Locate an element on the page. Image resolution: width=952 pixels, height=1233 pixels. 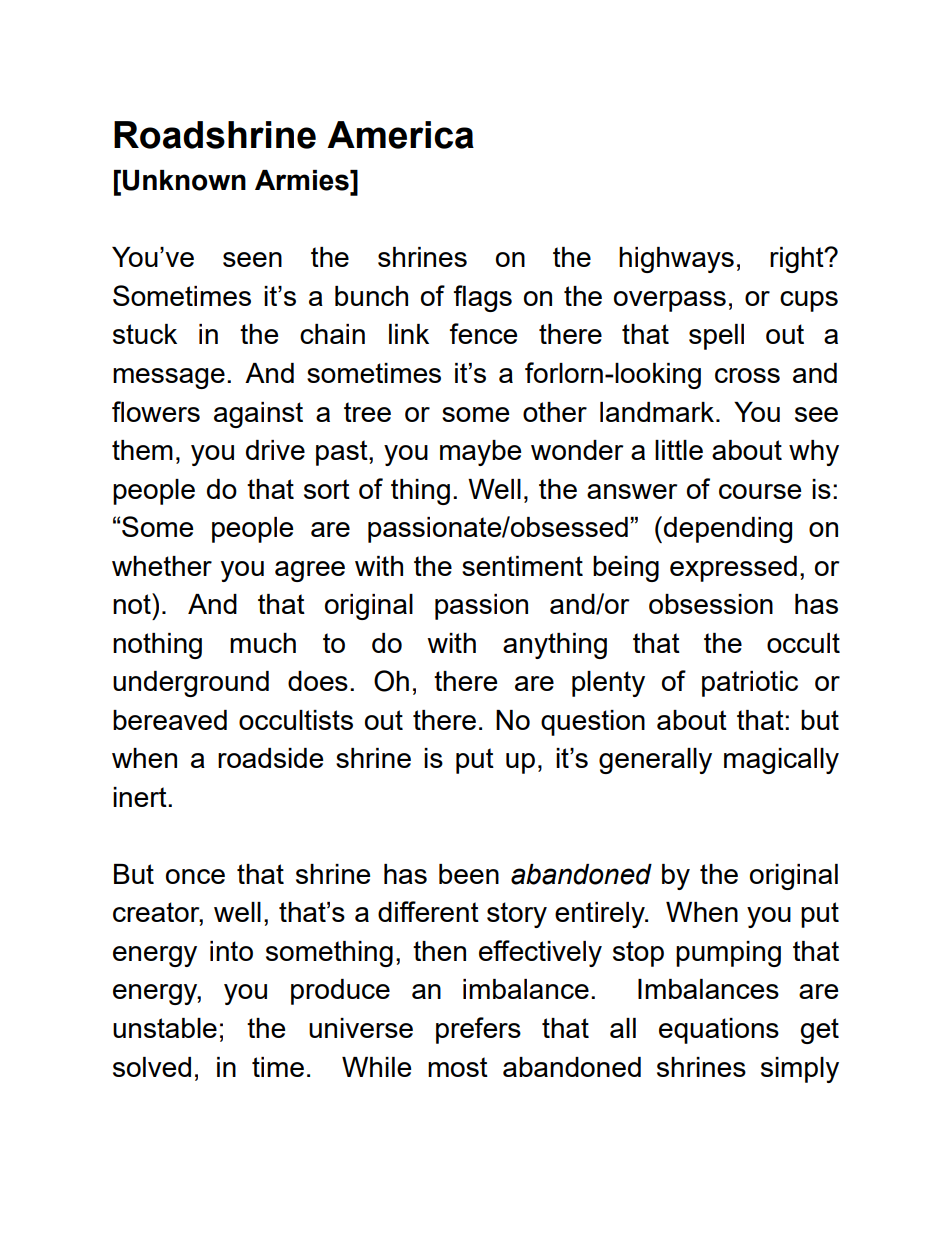
roadside is located at coordinates (270, 758).
